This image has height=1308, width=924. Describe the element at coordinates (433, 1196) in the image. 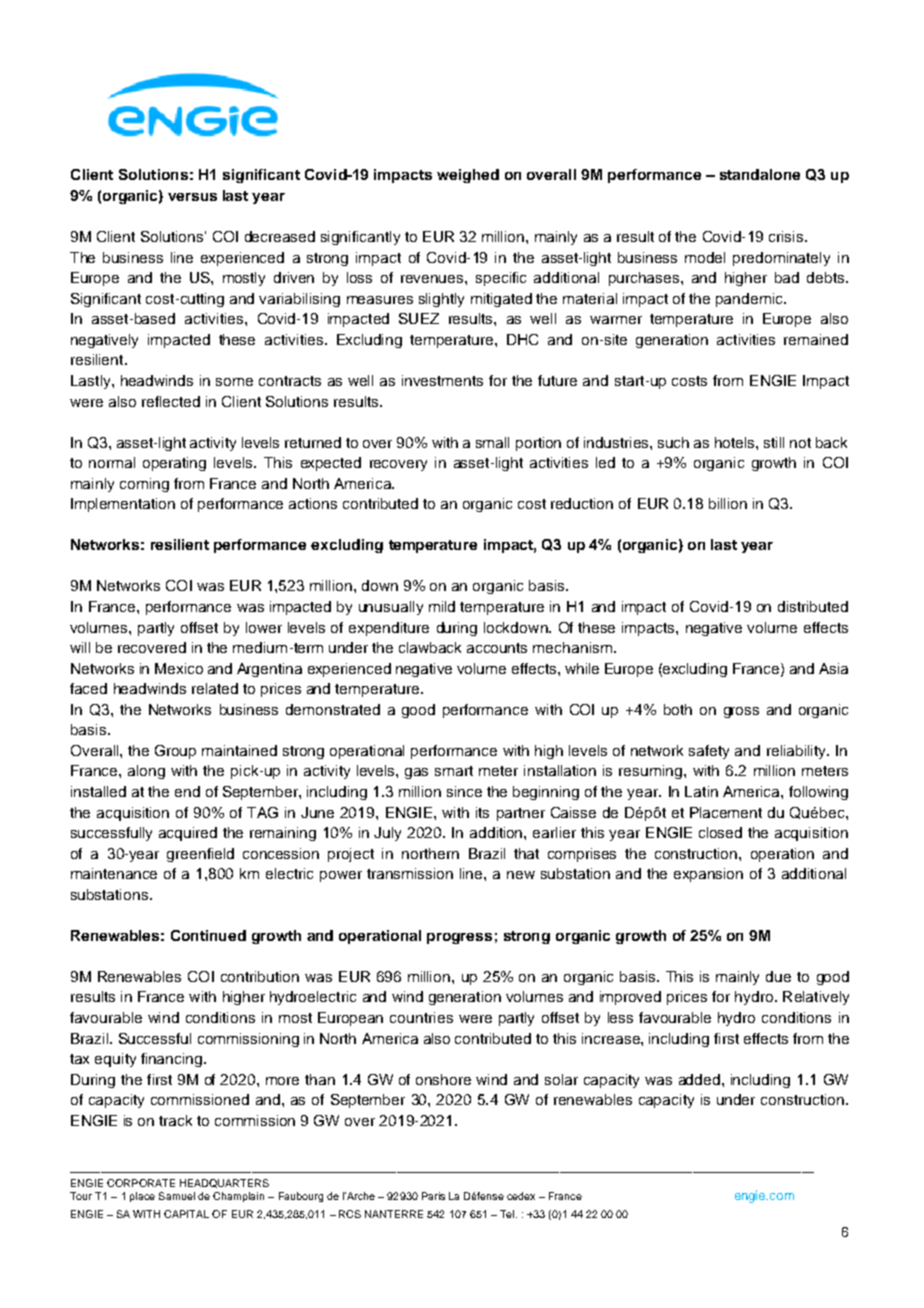

I see `Paris` at that location.
